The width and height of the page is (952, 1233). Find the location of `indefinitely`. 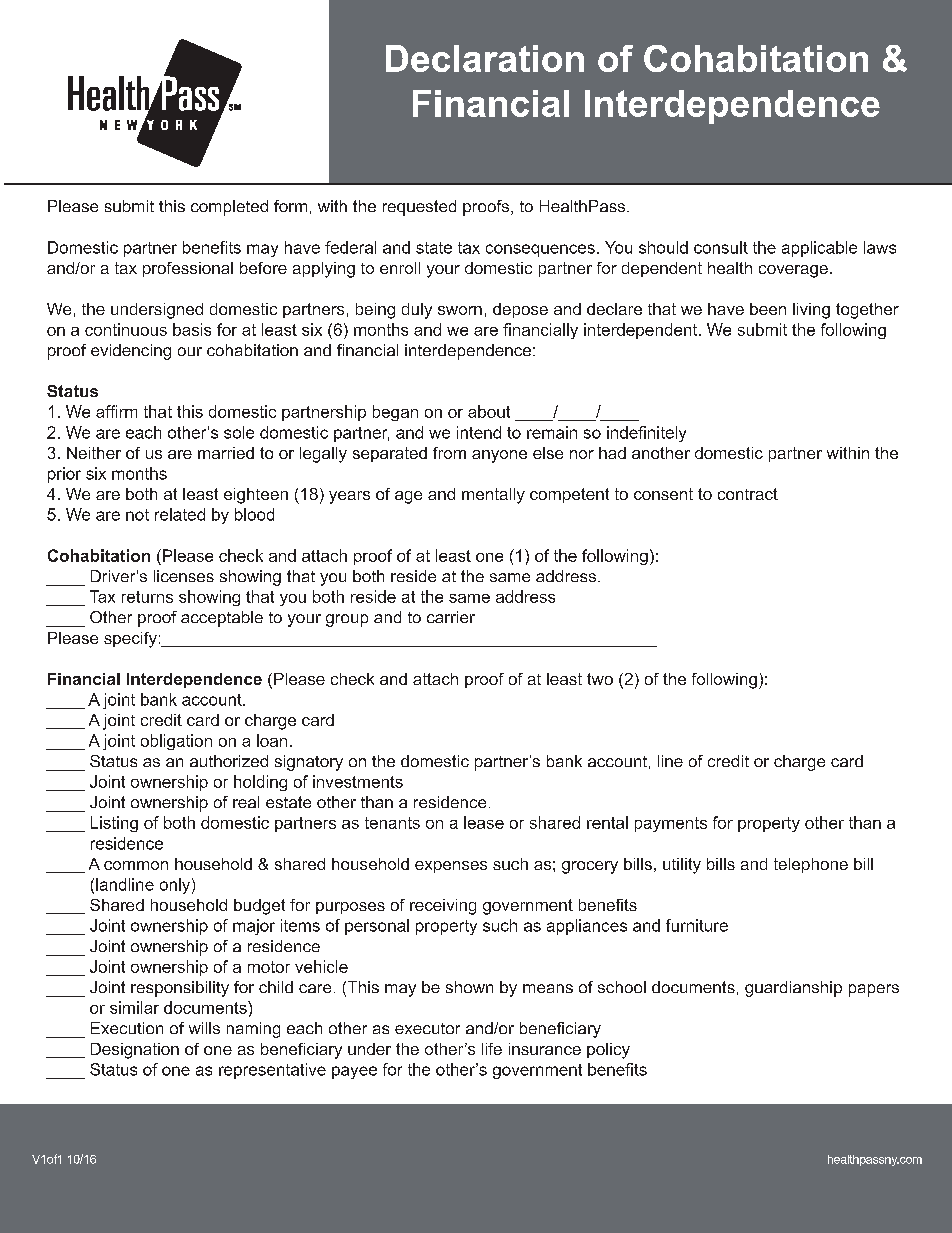

indefinitely is located at coordinates (646, 434).
